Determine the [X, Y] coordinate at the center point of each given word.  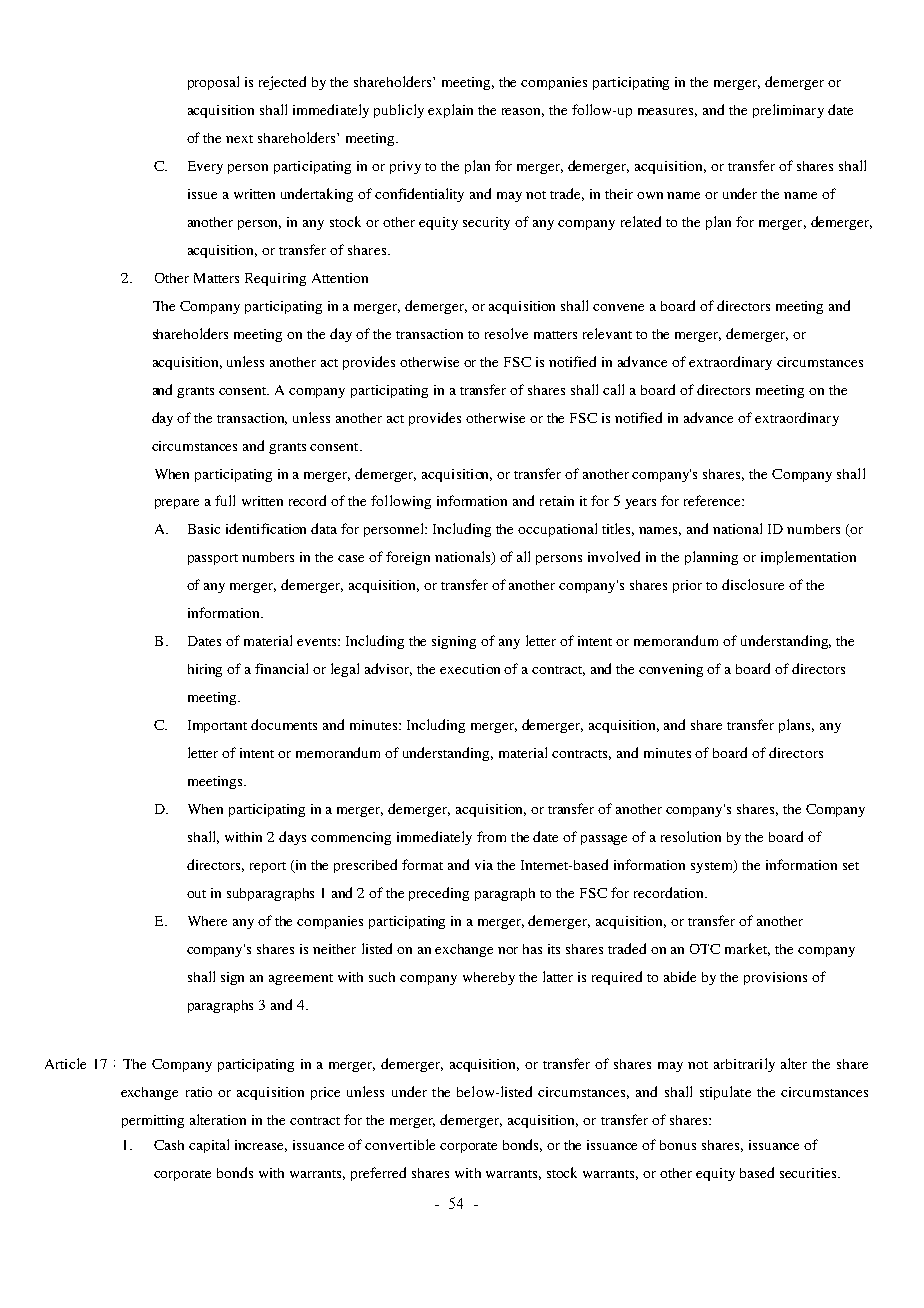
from [491, 836]
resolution [691, 836]
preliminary [788, 111]
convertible [400, 1144]
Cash [169, 1145]
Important [217, 726]
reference [713, 500]
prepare [177, 504]
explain [450, 111]
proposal [213, 83]
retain [557, 501]
